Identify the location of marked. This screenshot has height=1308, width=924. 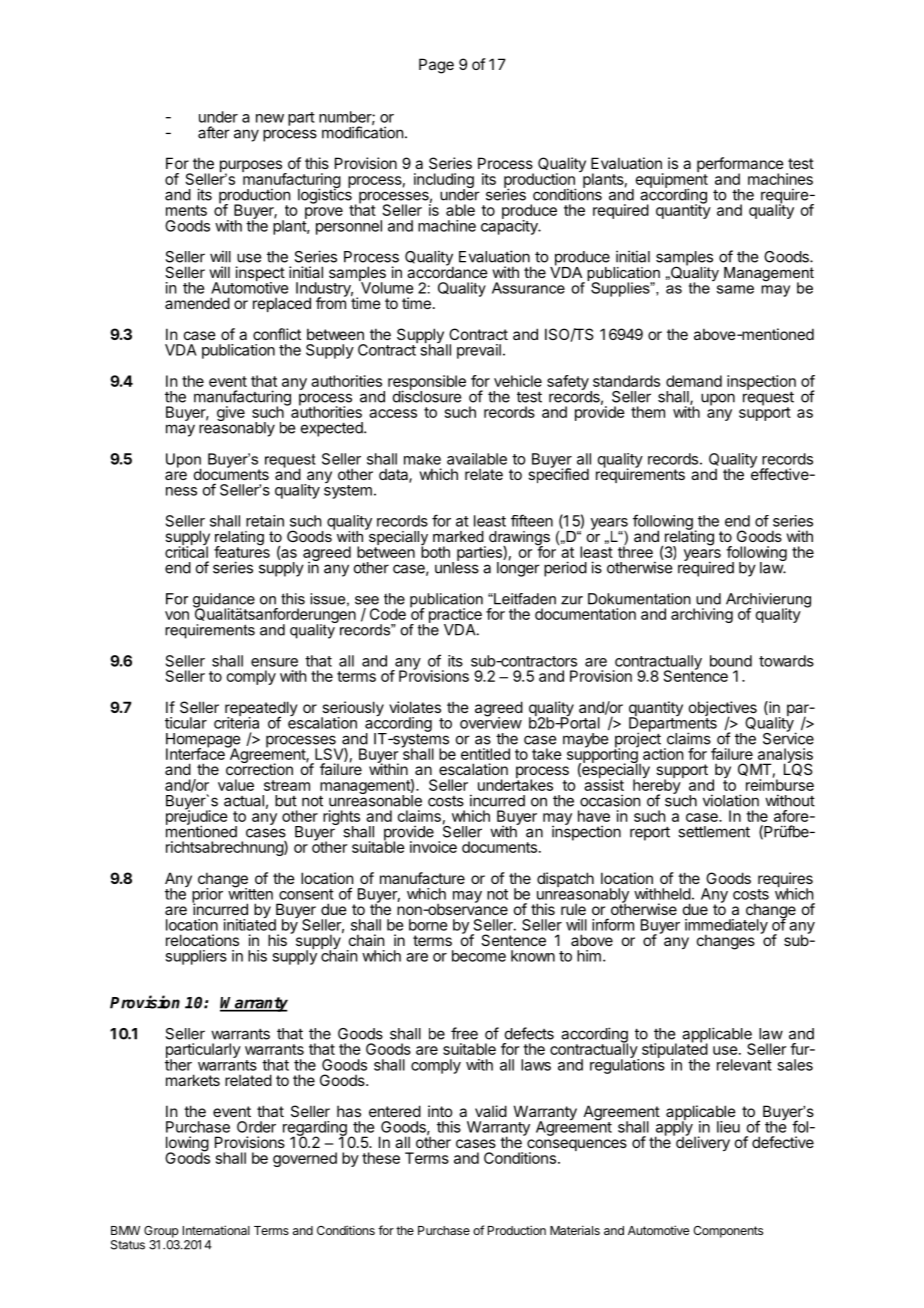
(458, 536).
